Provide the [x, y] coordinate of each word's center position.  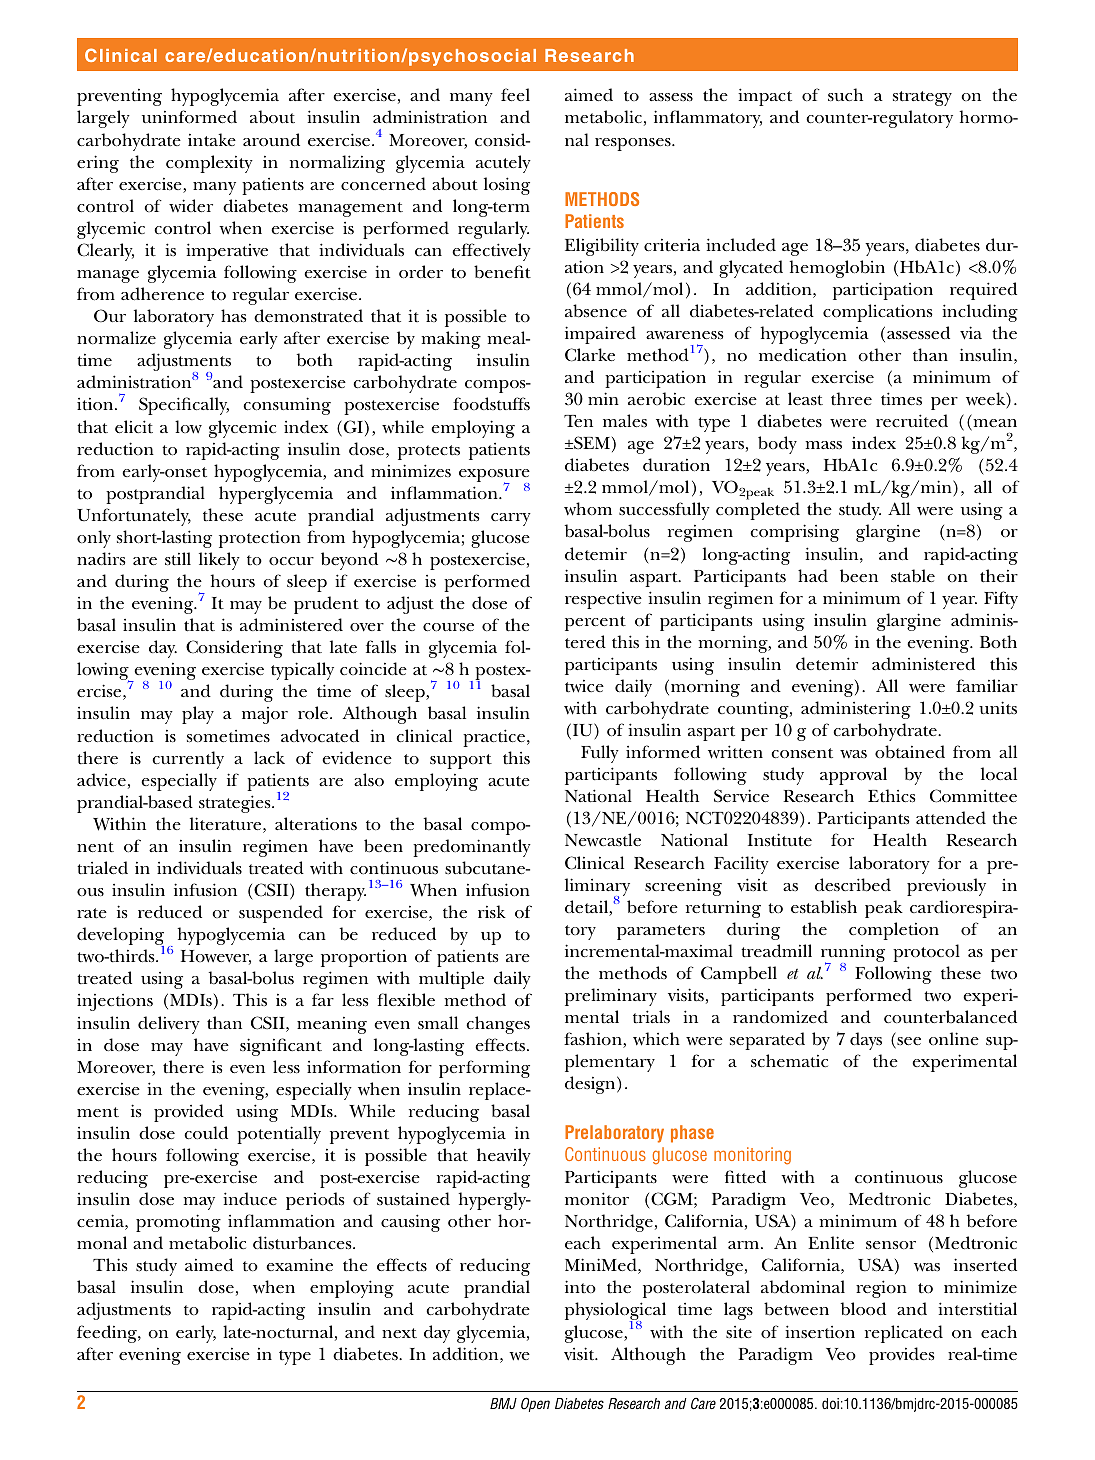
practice [494, 738]
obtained [910, 752]
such [845, 94]
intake [212, 140]
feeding [108, 1334]
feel [515, 94]
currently [188, 760]
